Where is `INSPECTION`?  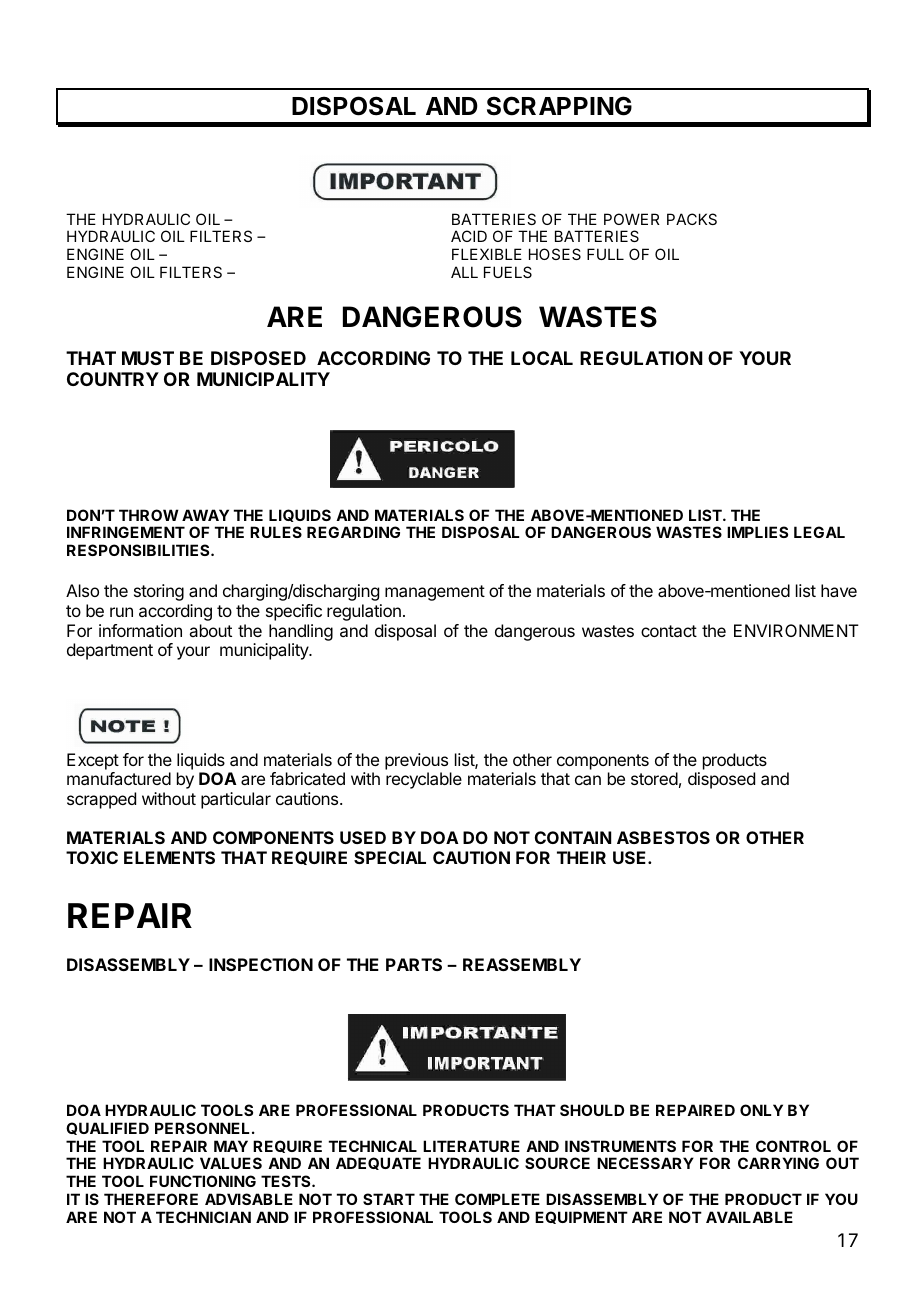 INSPECTION is located at coordinates (261, 964).
